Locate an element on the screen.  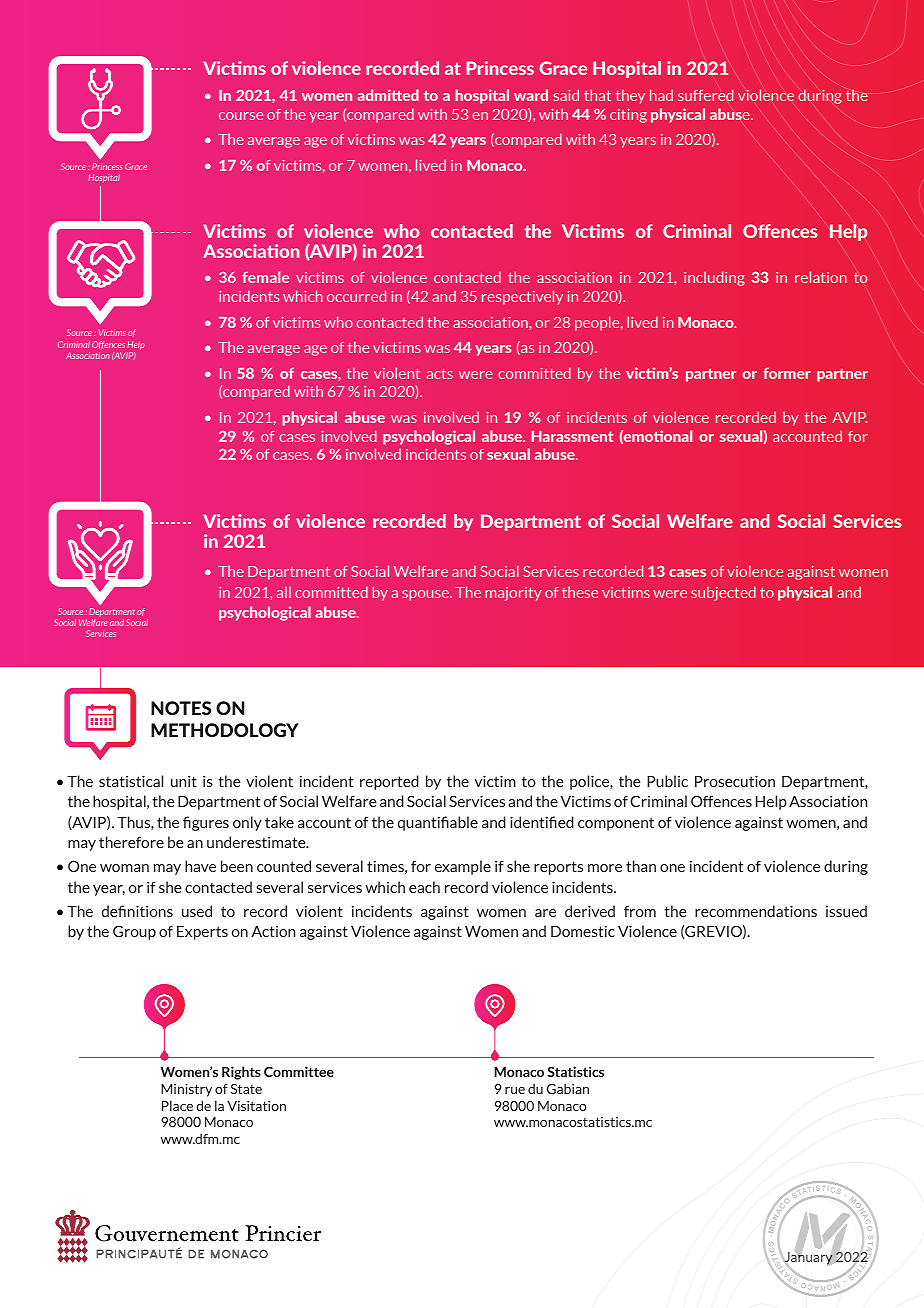
subjected is located at coordinates (723, 593).
